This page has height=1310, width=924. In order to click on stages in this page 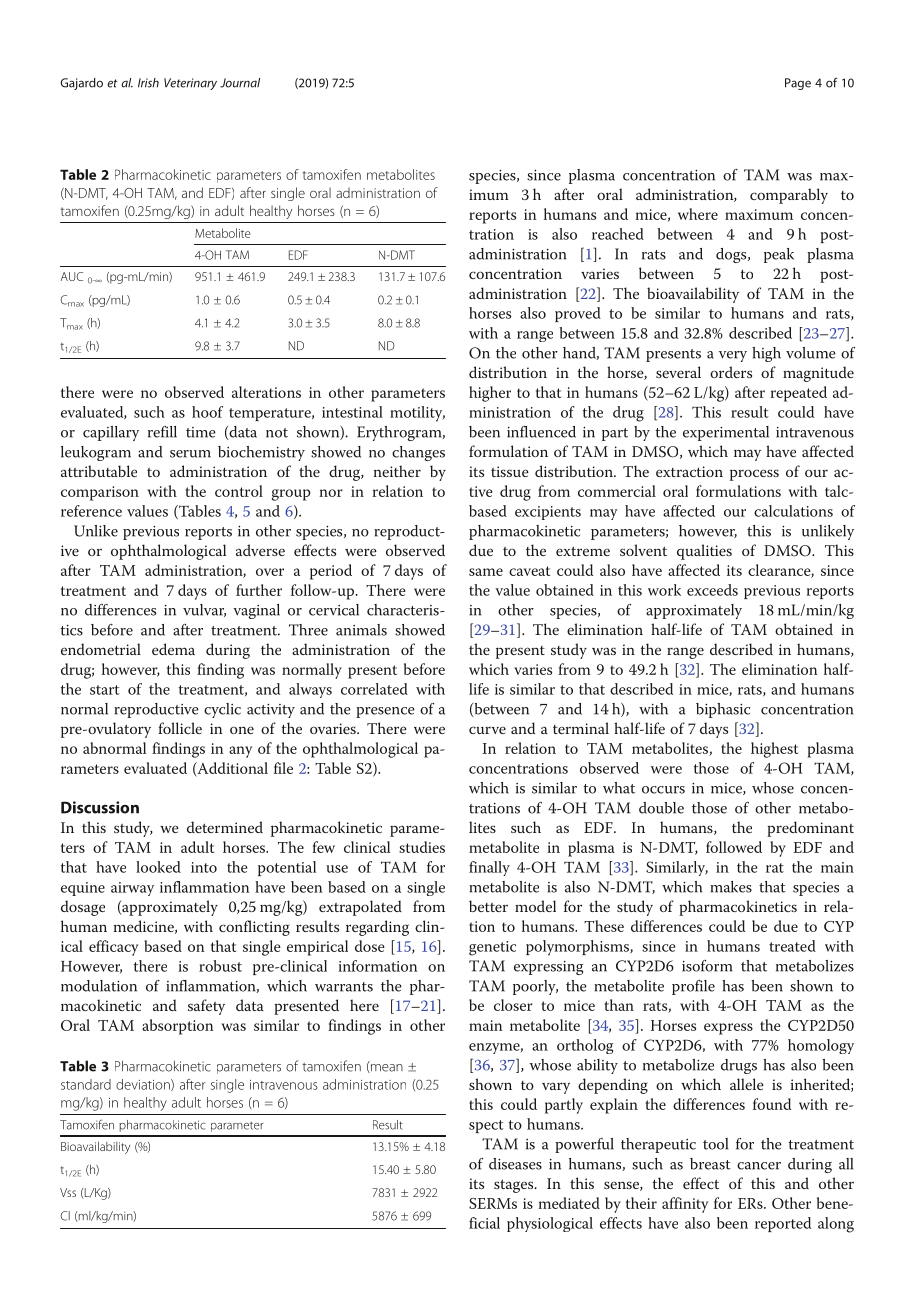, I will do `click(515, 1186)`.
